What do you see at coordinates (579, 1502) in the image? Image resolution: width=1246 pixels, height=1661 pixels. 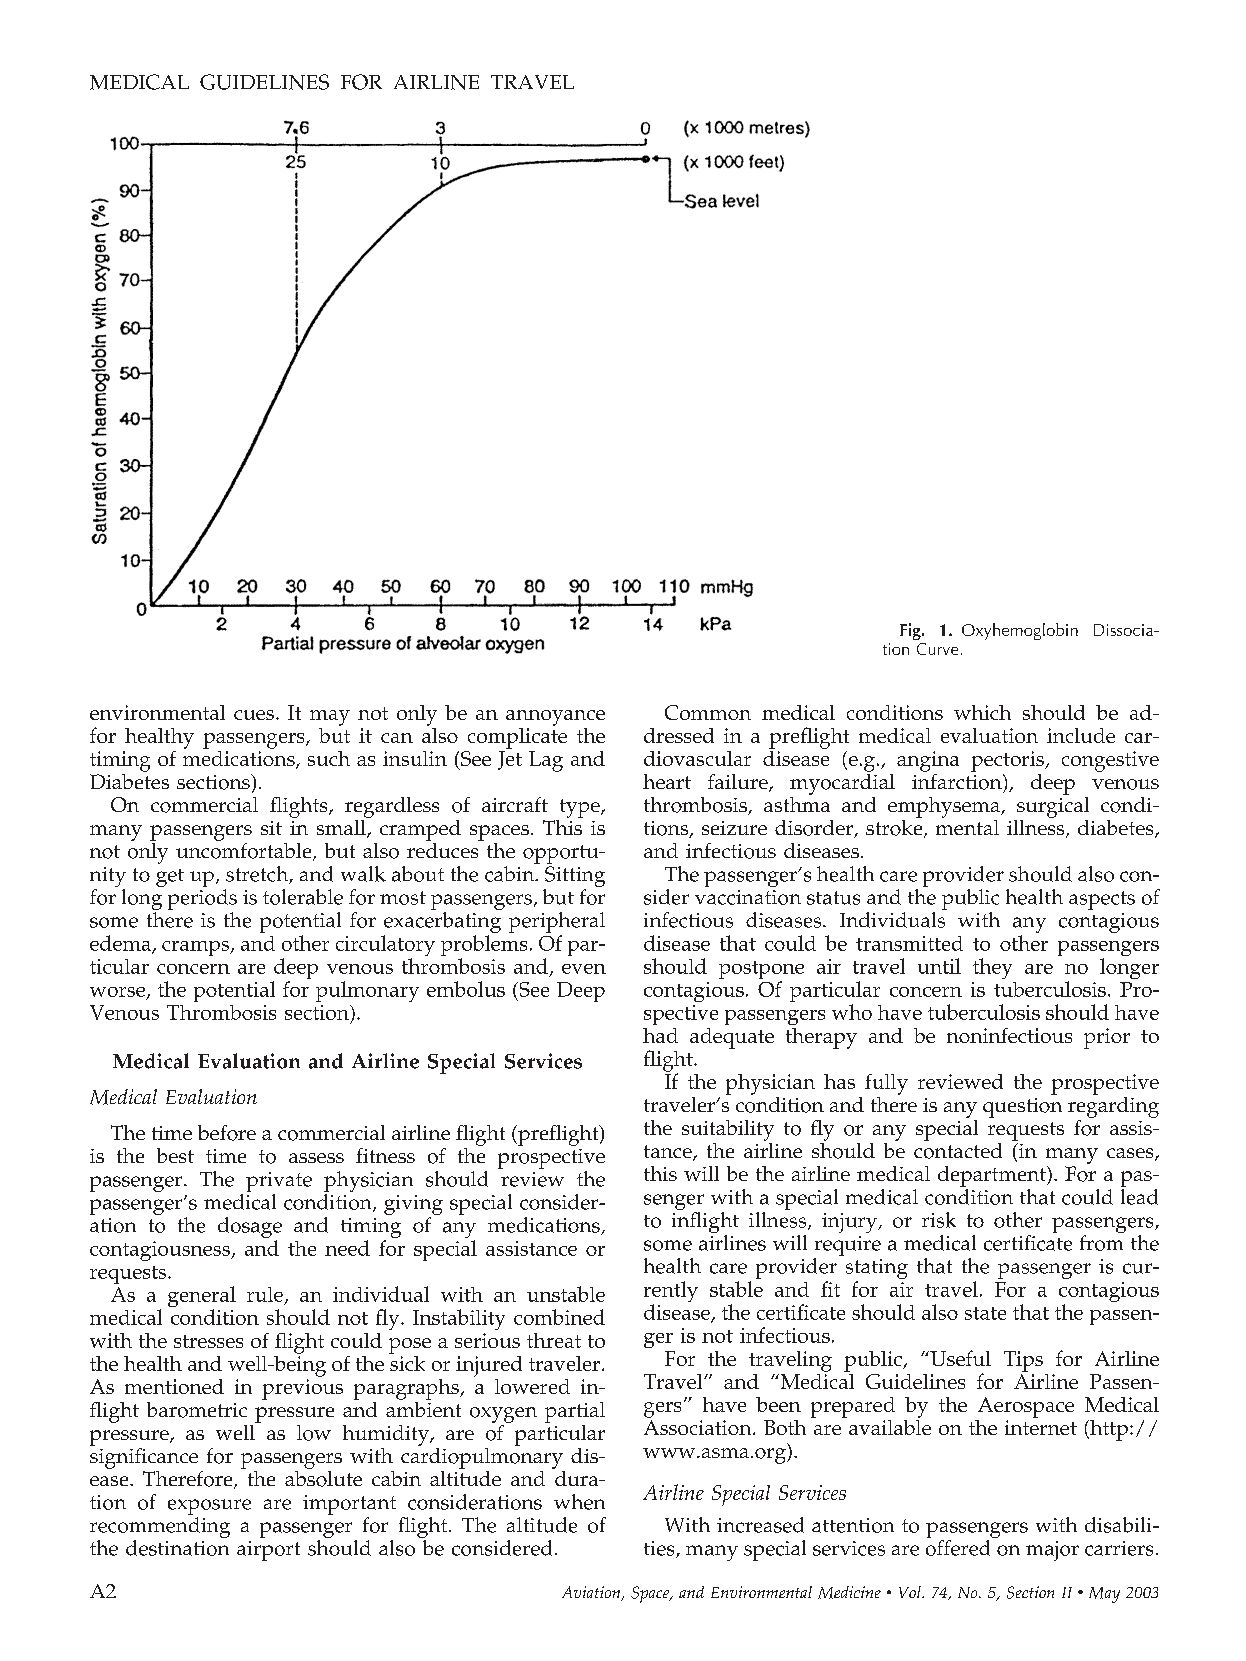 I see `when` at bounding box center [579, 1502].
